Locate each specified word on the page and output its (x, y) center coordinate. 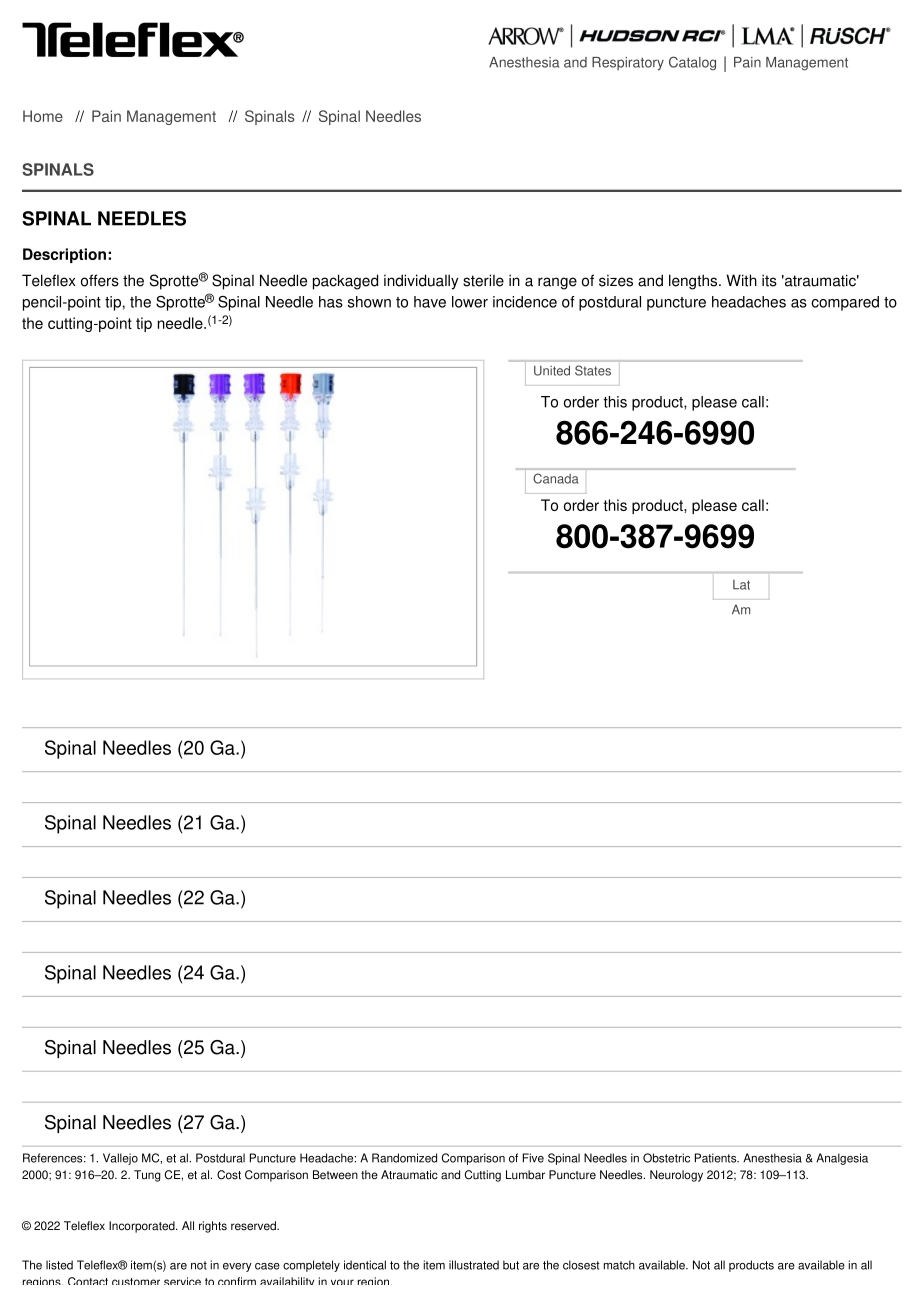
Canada (555, 478)
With (741, 280)
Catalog (692, 63)
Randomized (404, 1158)
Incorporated (143, 1227)
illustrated (474, 1265)
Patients (717, 1158)
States (593, 370)
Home (43, 116)
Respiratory (628, 64)
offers (100, 280)
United (552, 370)
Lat (741, 585)
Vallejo (120, 1159)
